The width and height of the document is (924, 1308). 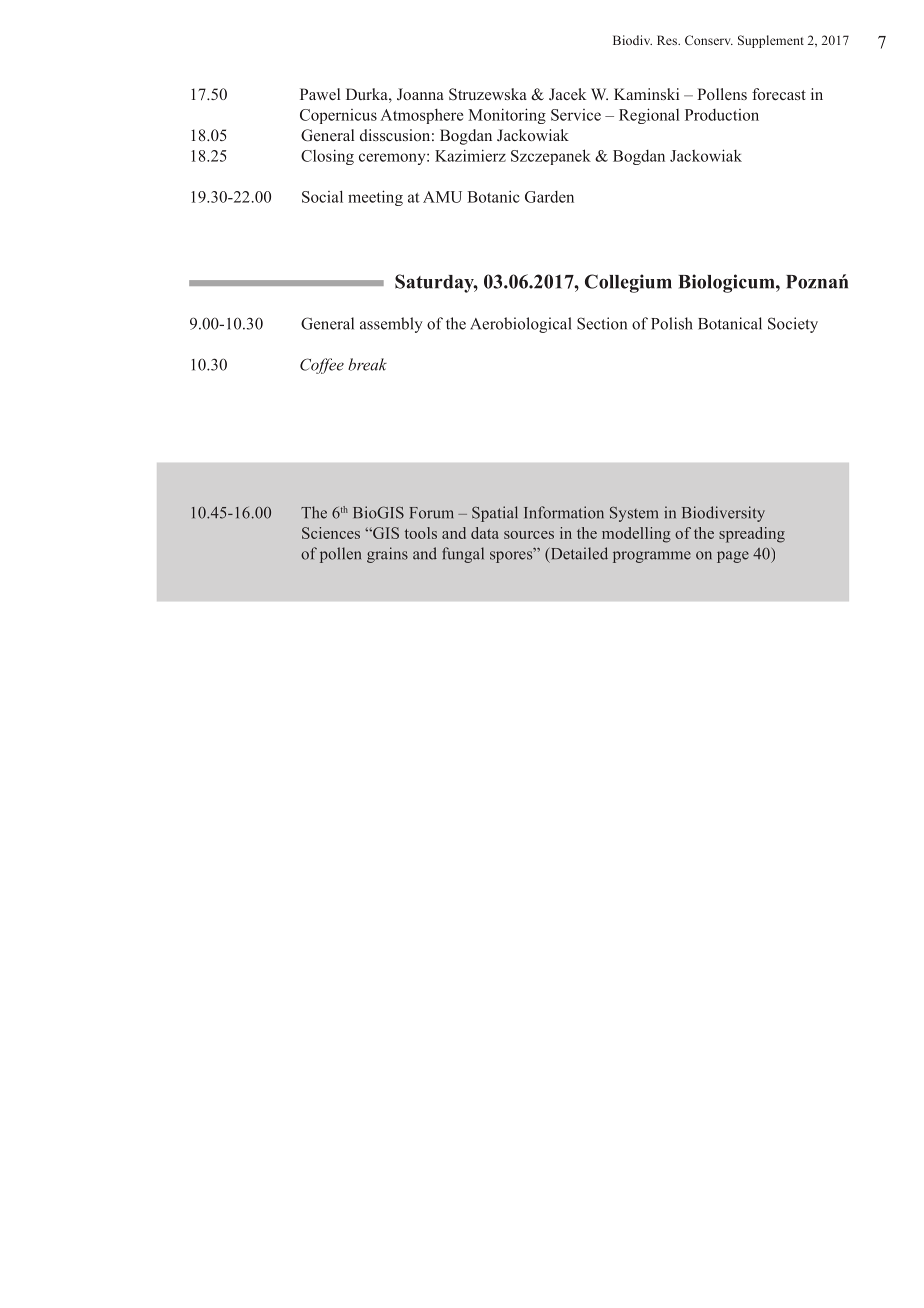 I want to click on Joanna, so click(x=420, y=94).
